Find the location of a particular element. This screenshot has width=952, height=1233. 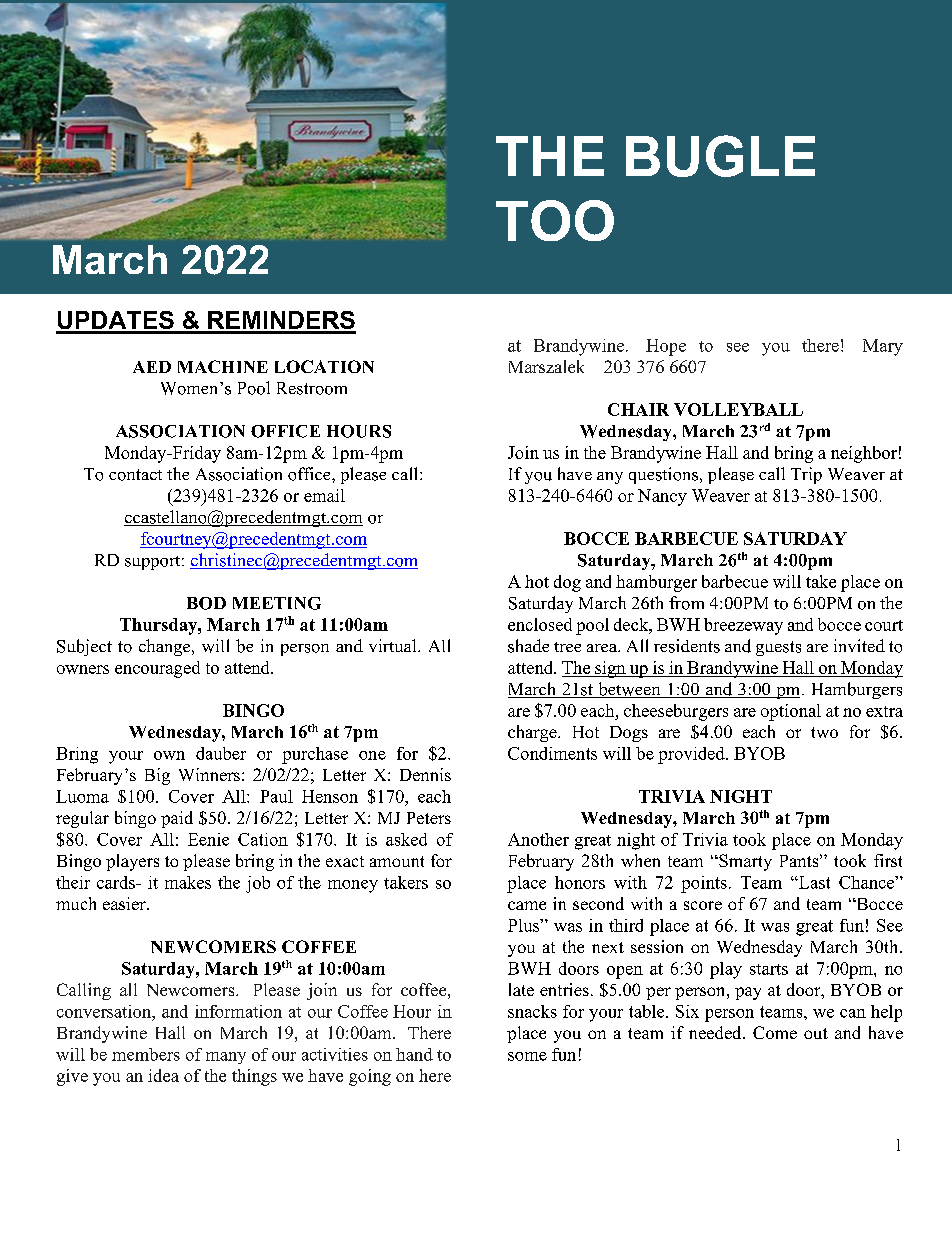

support is located at coordinates (154, 563).
